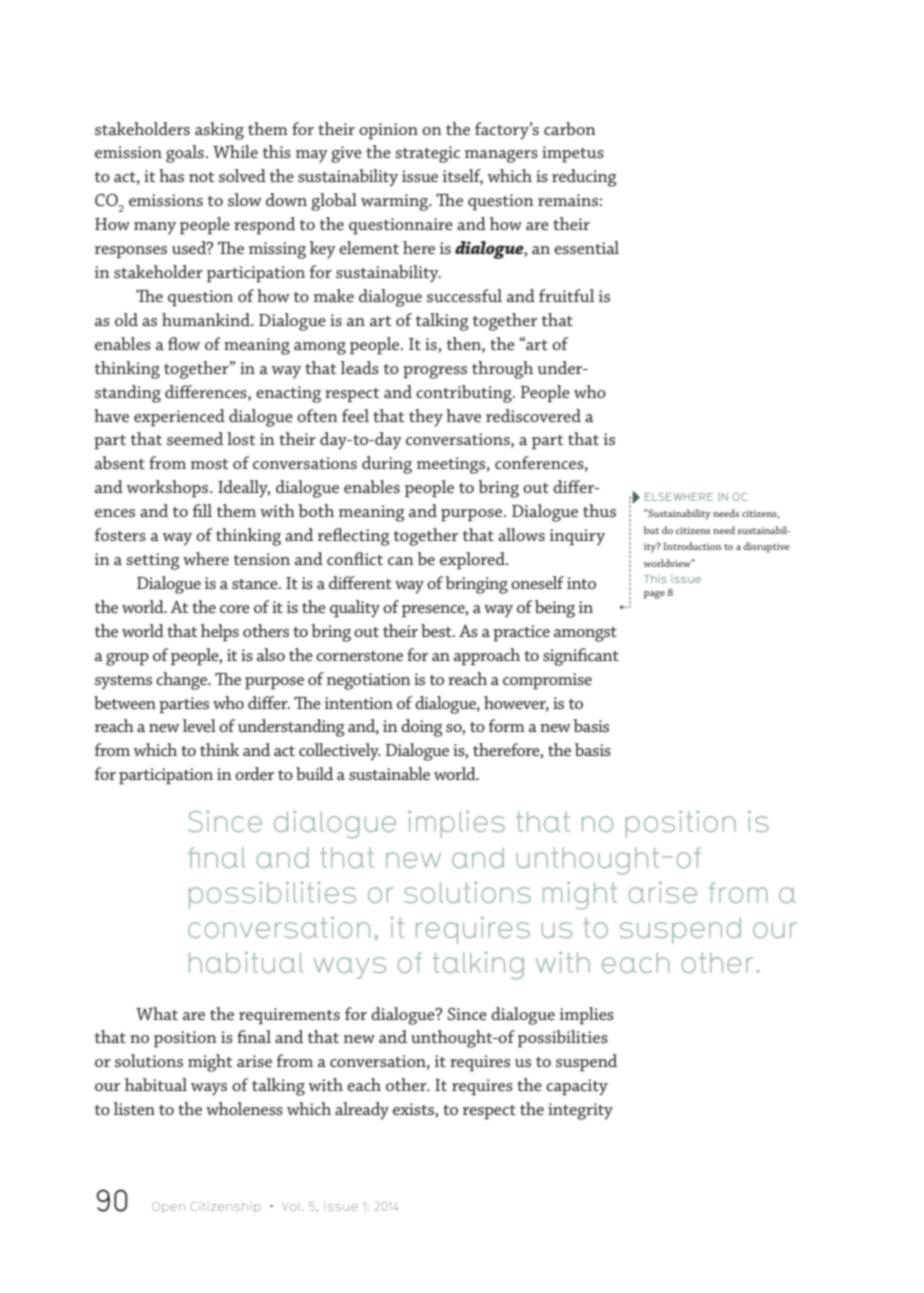  What do you see at coordinates (362, 1111) in the screenshot?
I see `already` at bounding box center [362, 1111].
